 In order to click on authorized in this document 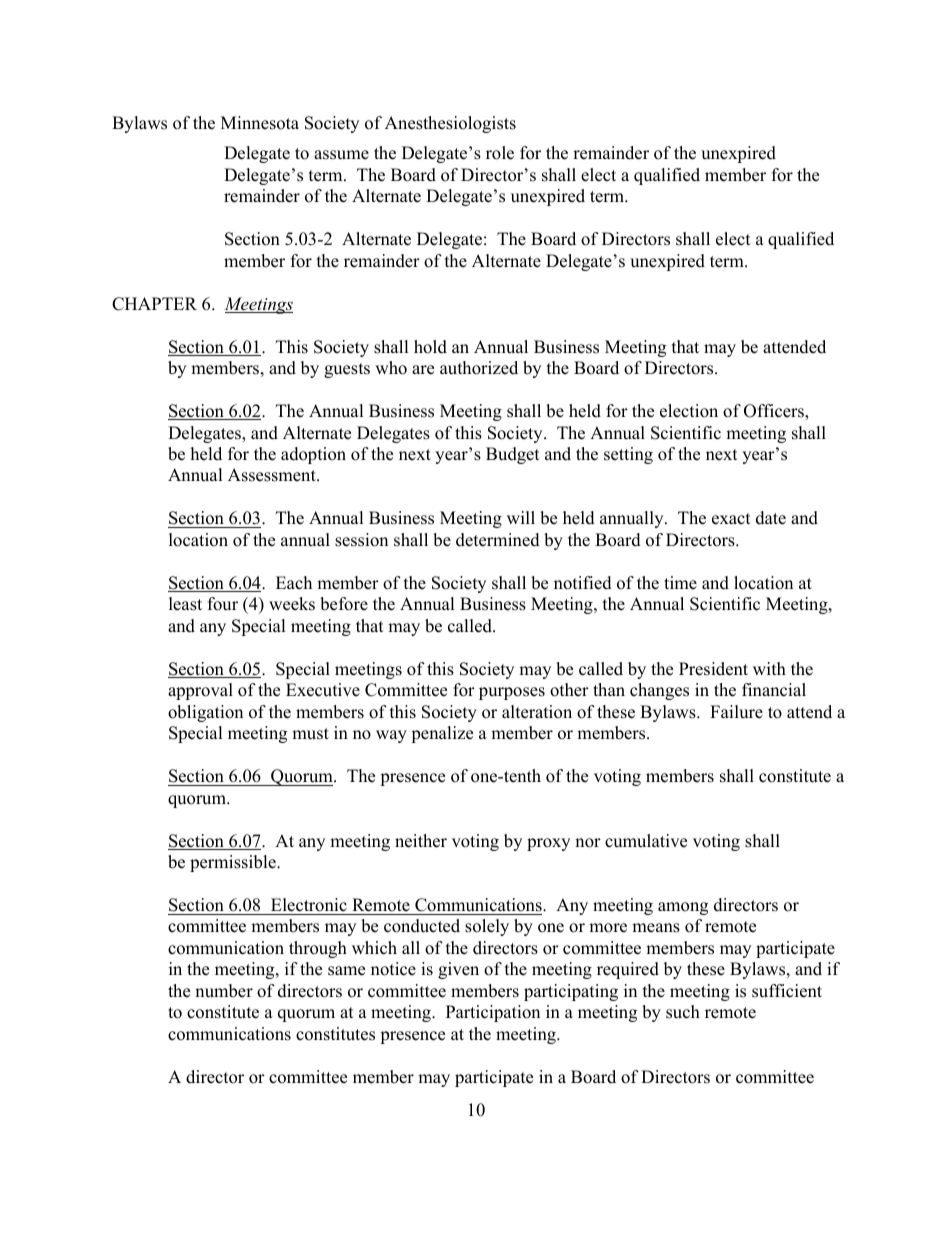, I will do `click(479, 368)`.
